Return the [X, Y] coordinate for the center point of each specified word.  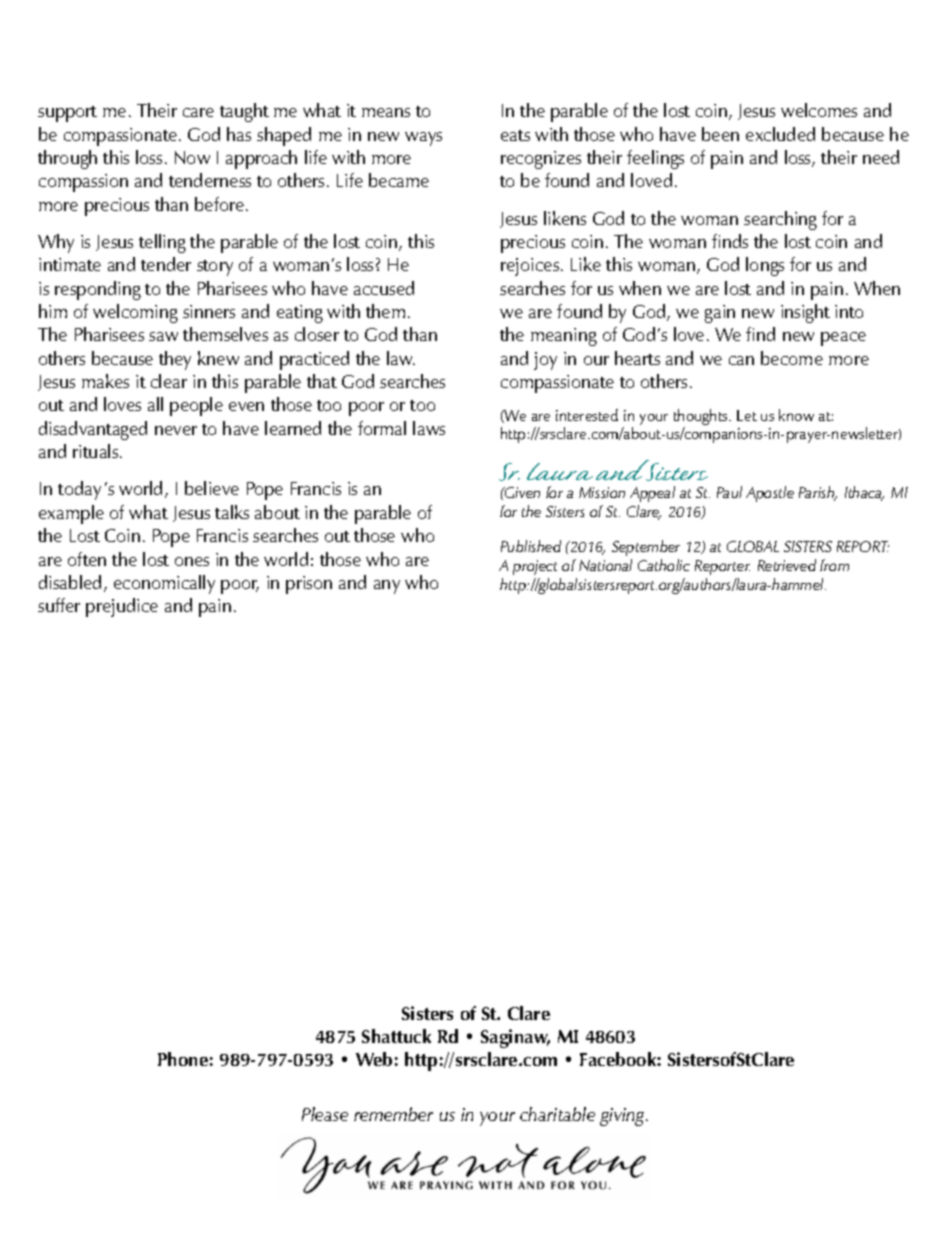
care [198, 112]
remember [393, 1114]
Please [325, 1114]
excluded [780, 134]
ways [423, 139]
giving [624, 1117]
